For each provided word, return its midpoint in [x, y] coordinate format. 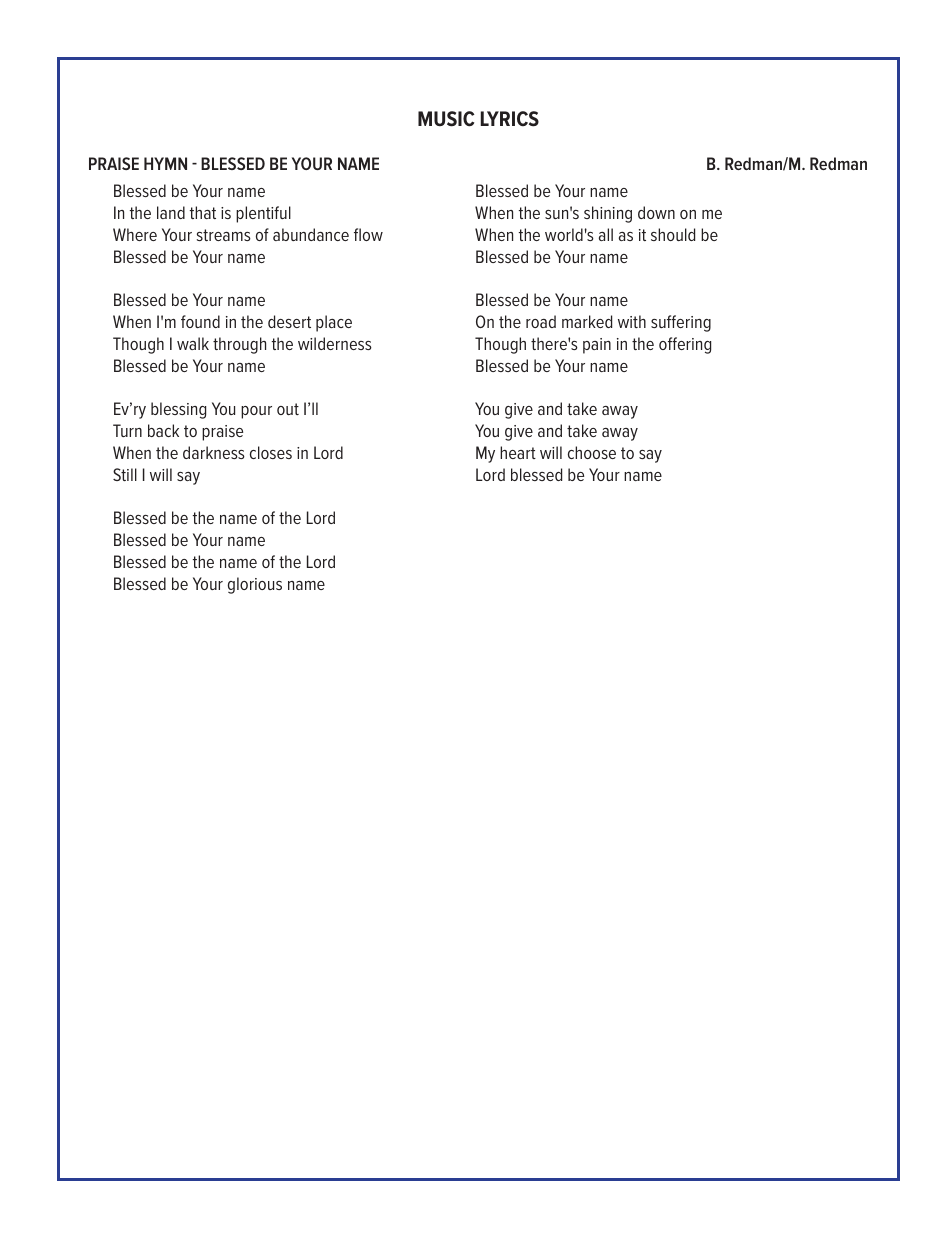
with [632, 321]
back [163, 430]
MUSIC [446, 119]
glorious [255, 585]
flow [368, 234]
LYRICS [510, 119]
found [200, 321]
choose [592, 452]
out [288, 409]
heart [518, 452]
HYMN [165, 163]
